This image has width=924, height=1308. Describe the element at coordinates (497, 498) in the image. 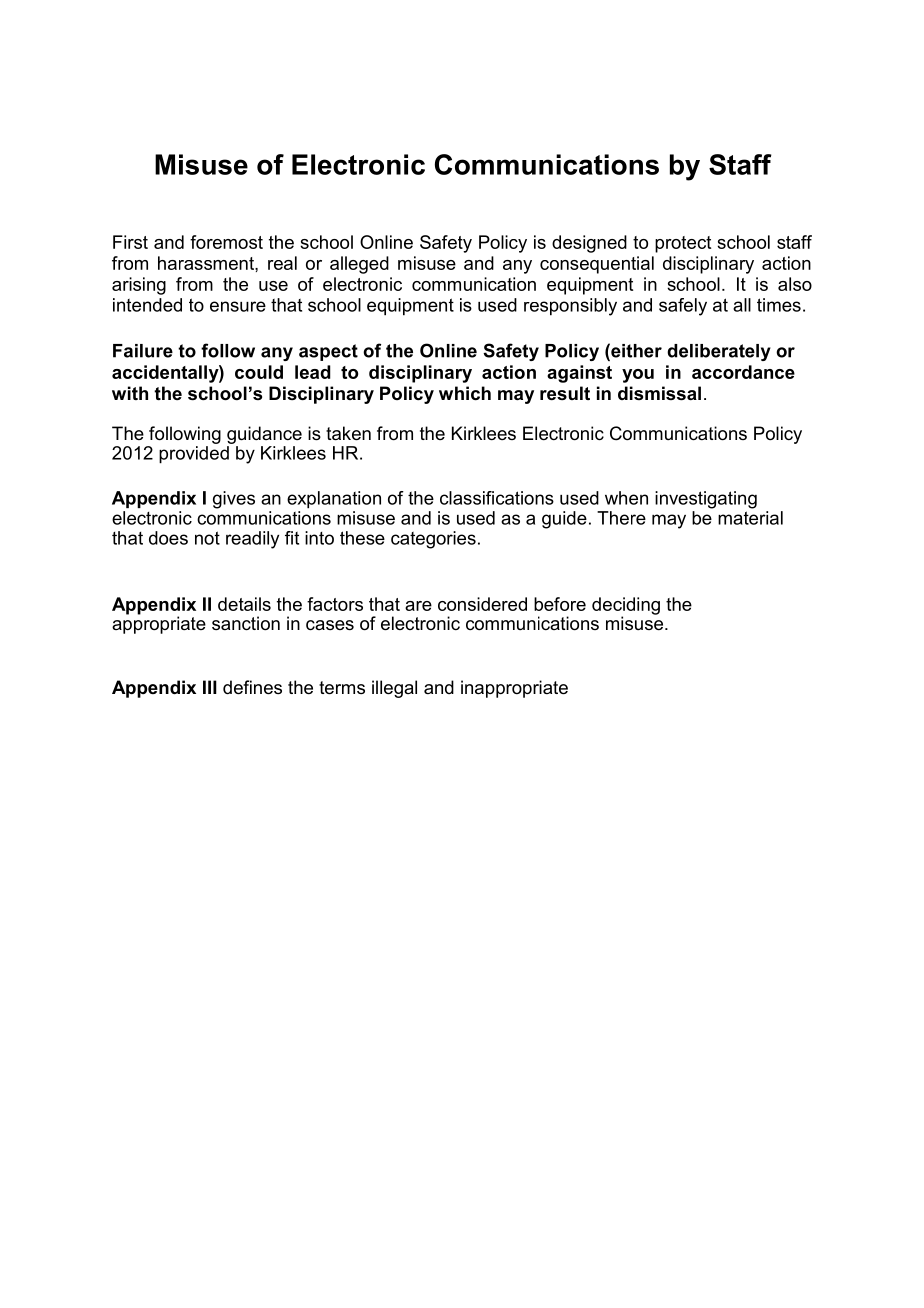

I see `classifications` at that location.
